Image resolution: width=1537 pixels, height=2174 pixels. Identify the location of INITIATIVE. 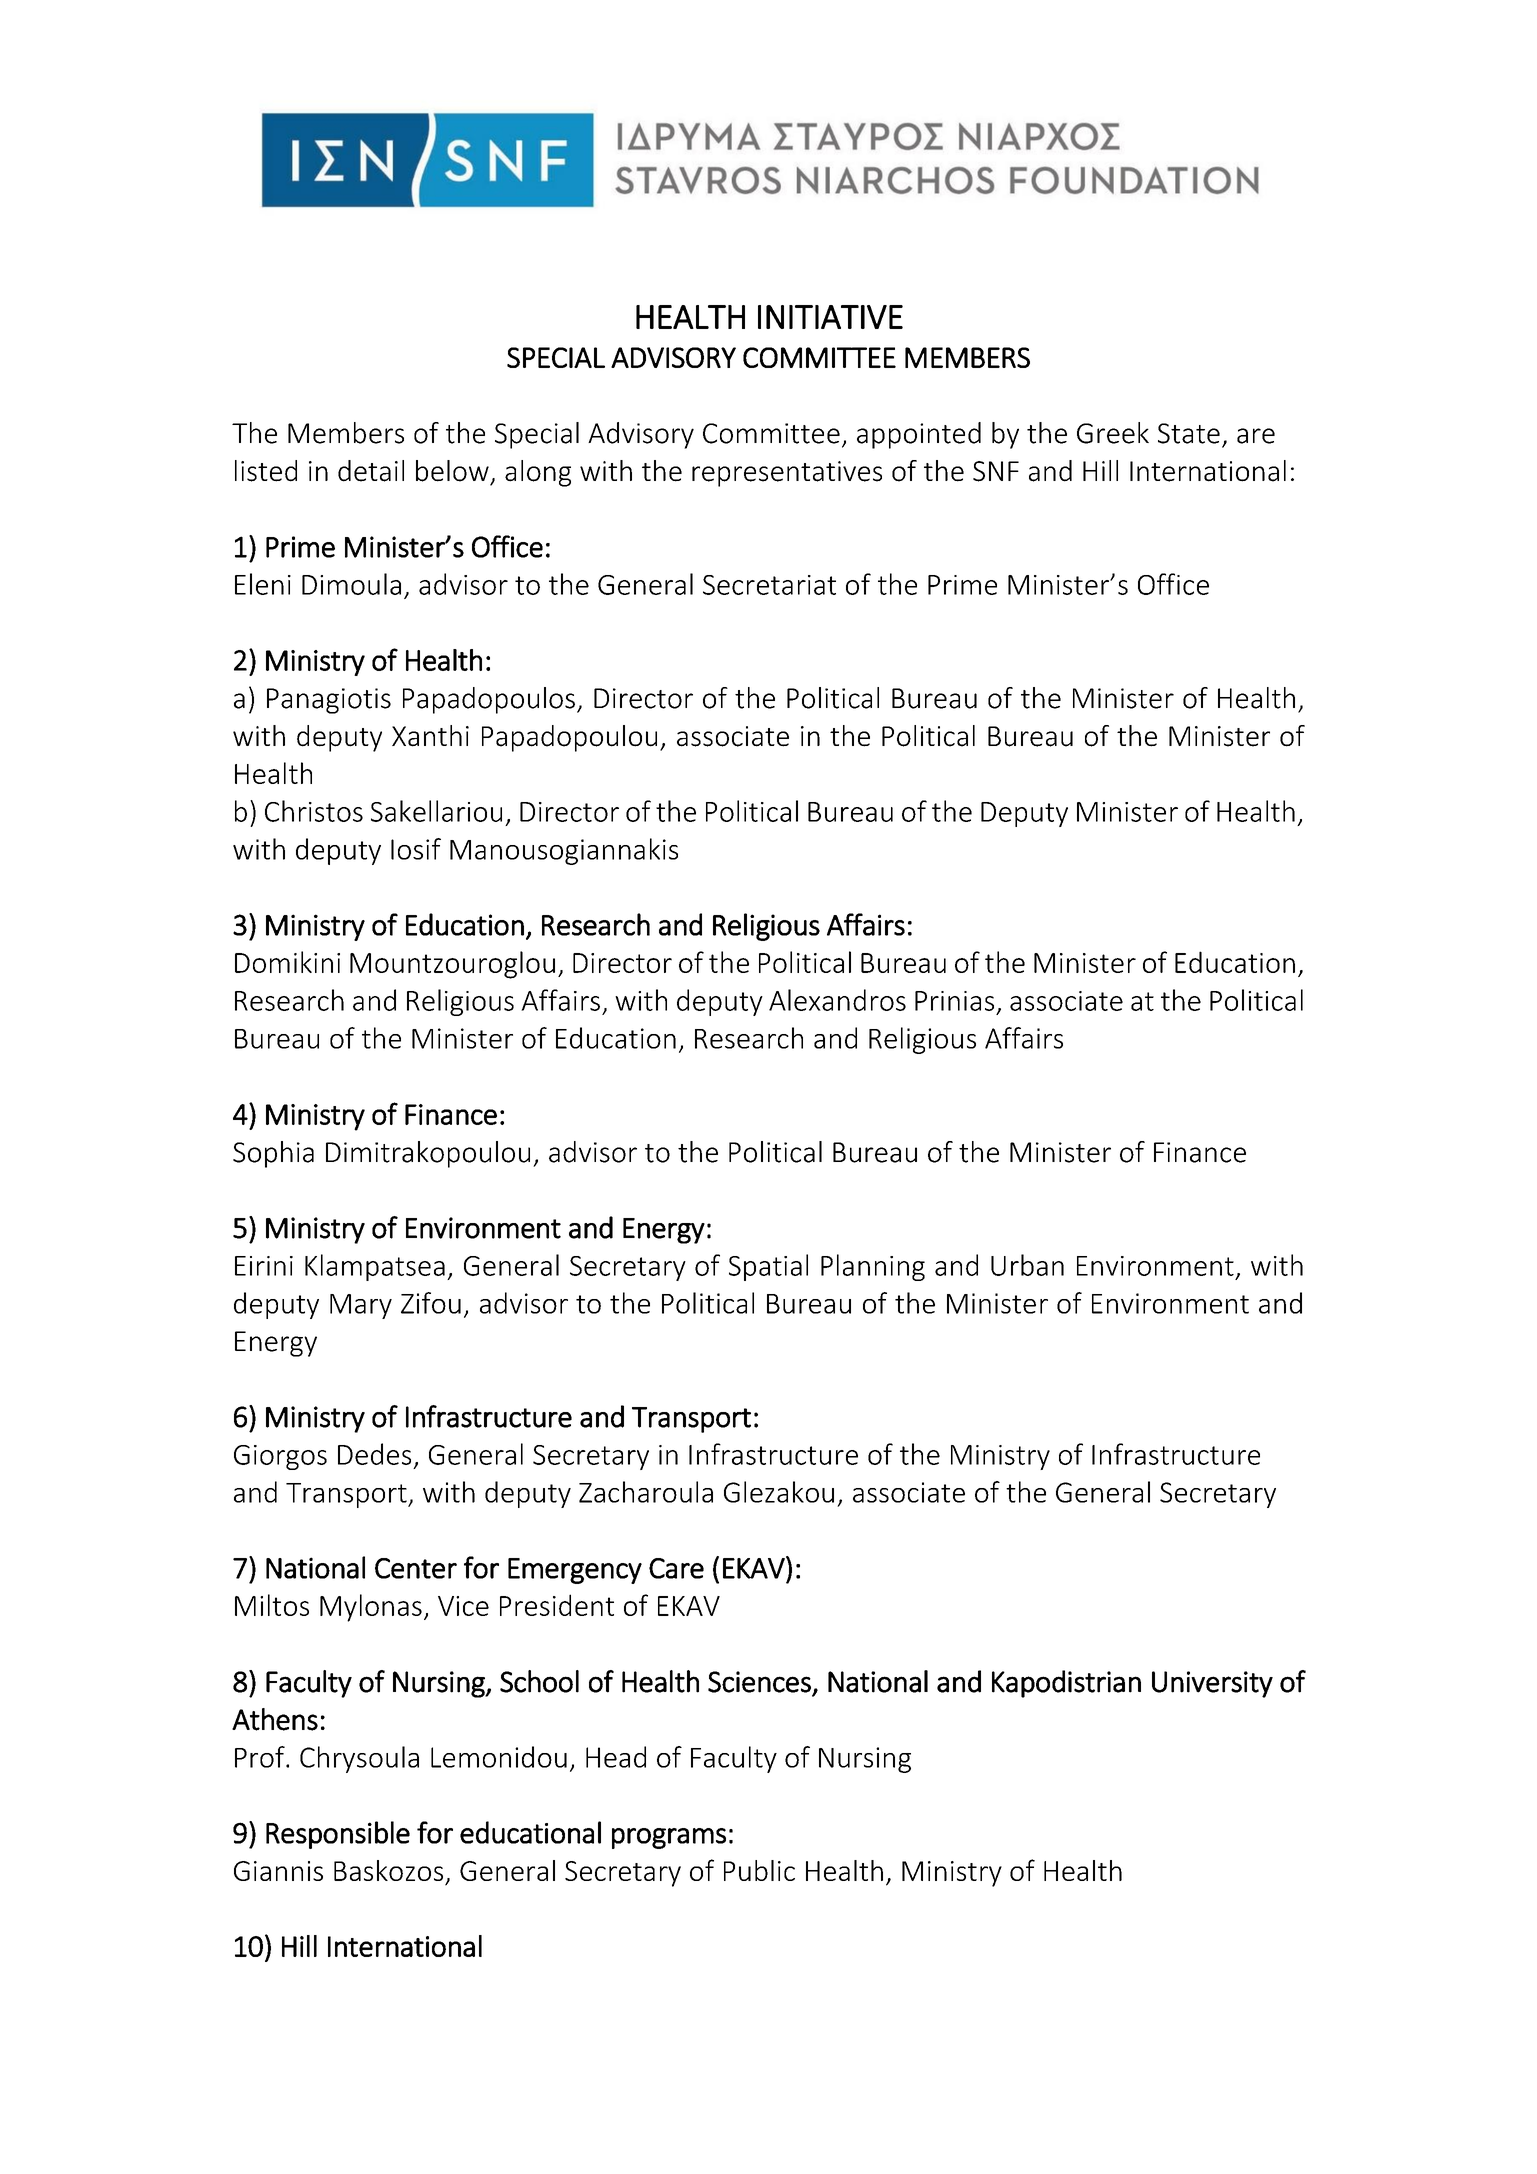
(830, 317).
